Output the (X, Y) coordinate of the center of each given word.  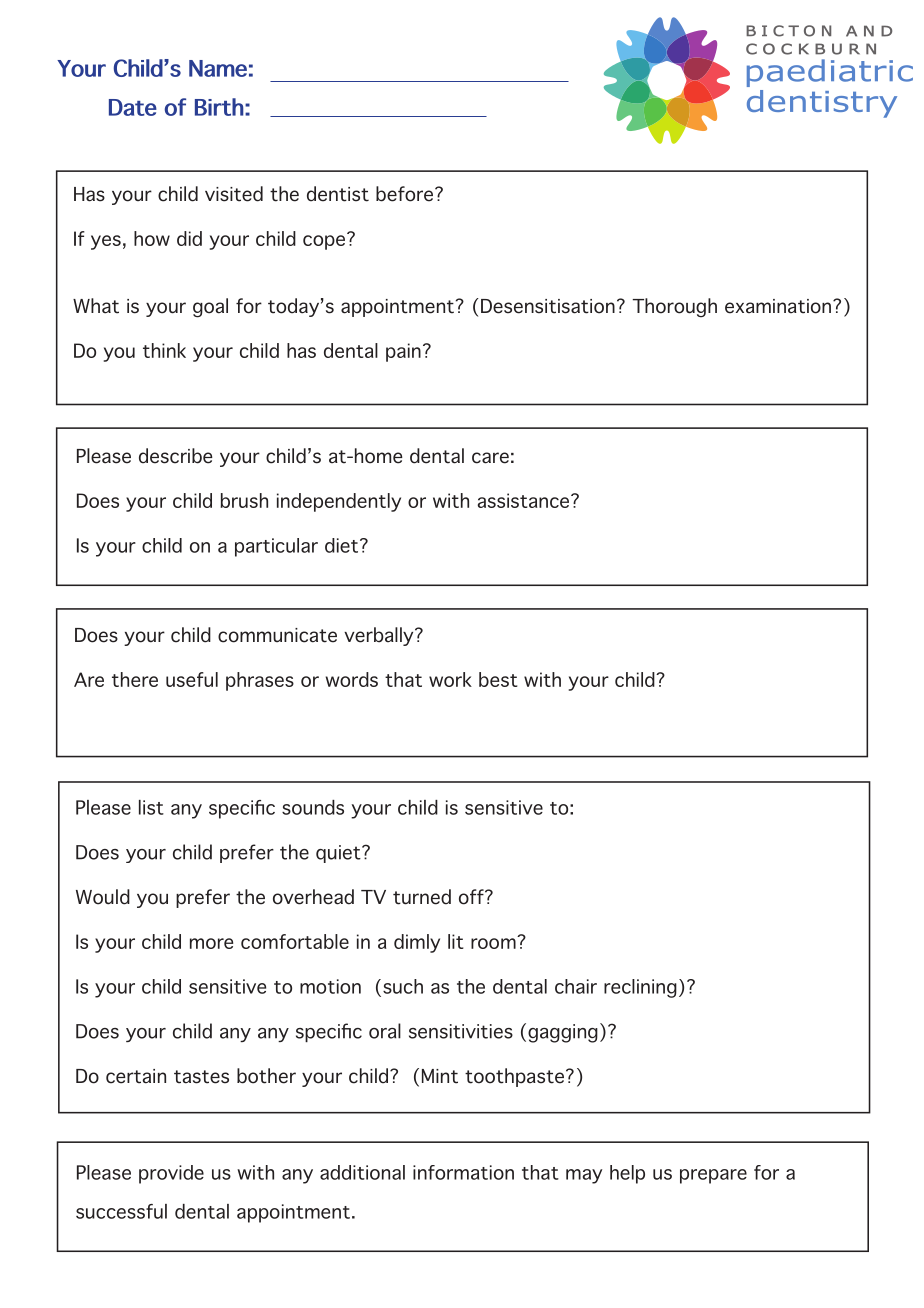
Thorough (674, 307)
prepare (713, 1176)
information (463, 1172)
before (404, 194)
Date (133, 107)
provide (171, 1174)
